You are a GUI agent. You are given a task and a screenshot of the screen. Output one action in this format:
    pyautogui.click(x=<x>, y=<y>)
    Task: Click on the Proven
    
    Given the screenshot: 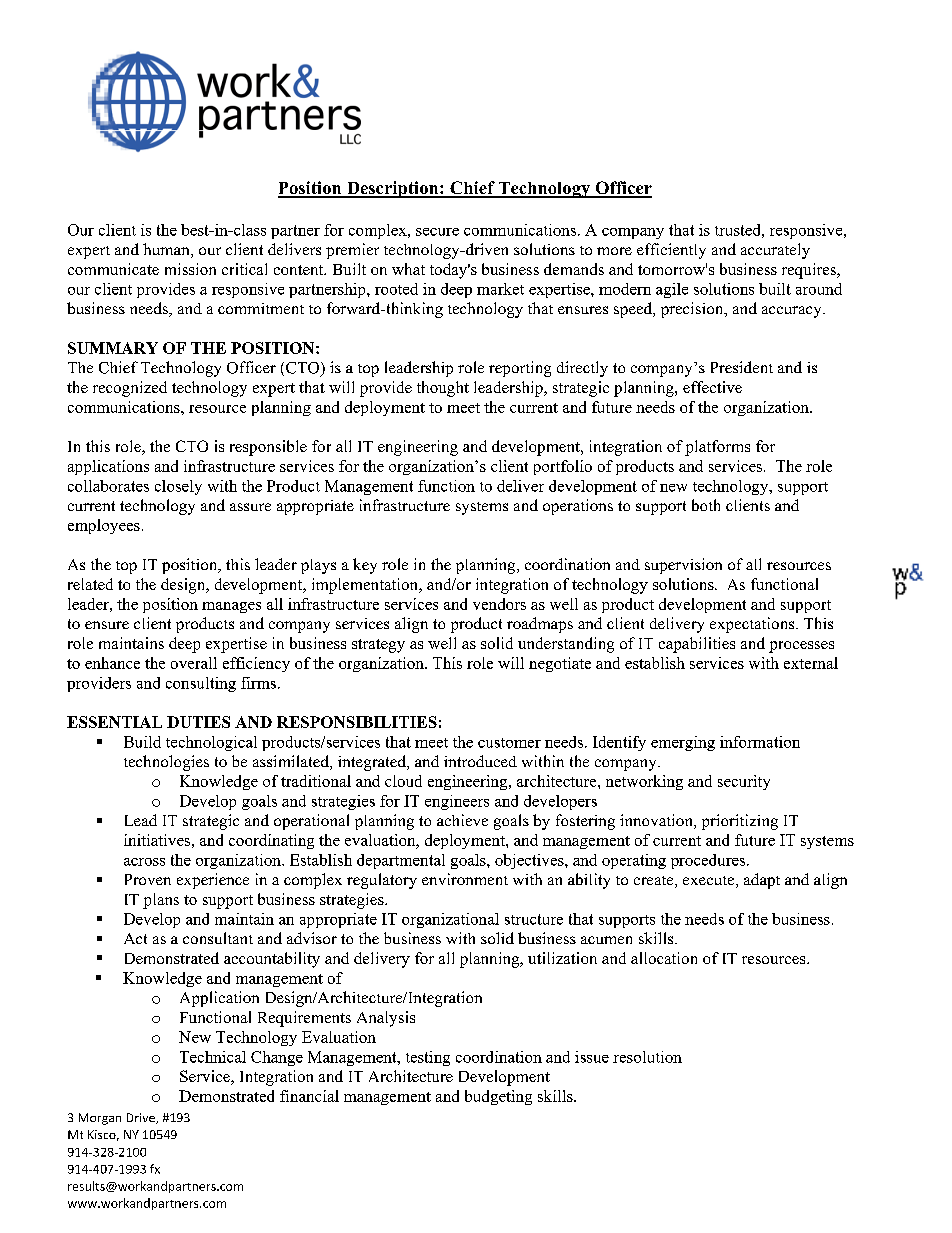 What is the action you would take?
    pyautogui.click(x=148, y=879)
